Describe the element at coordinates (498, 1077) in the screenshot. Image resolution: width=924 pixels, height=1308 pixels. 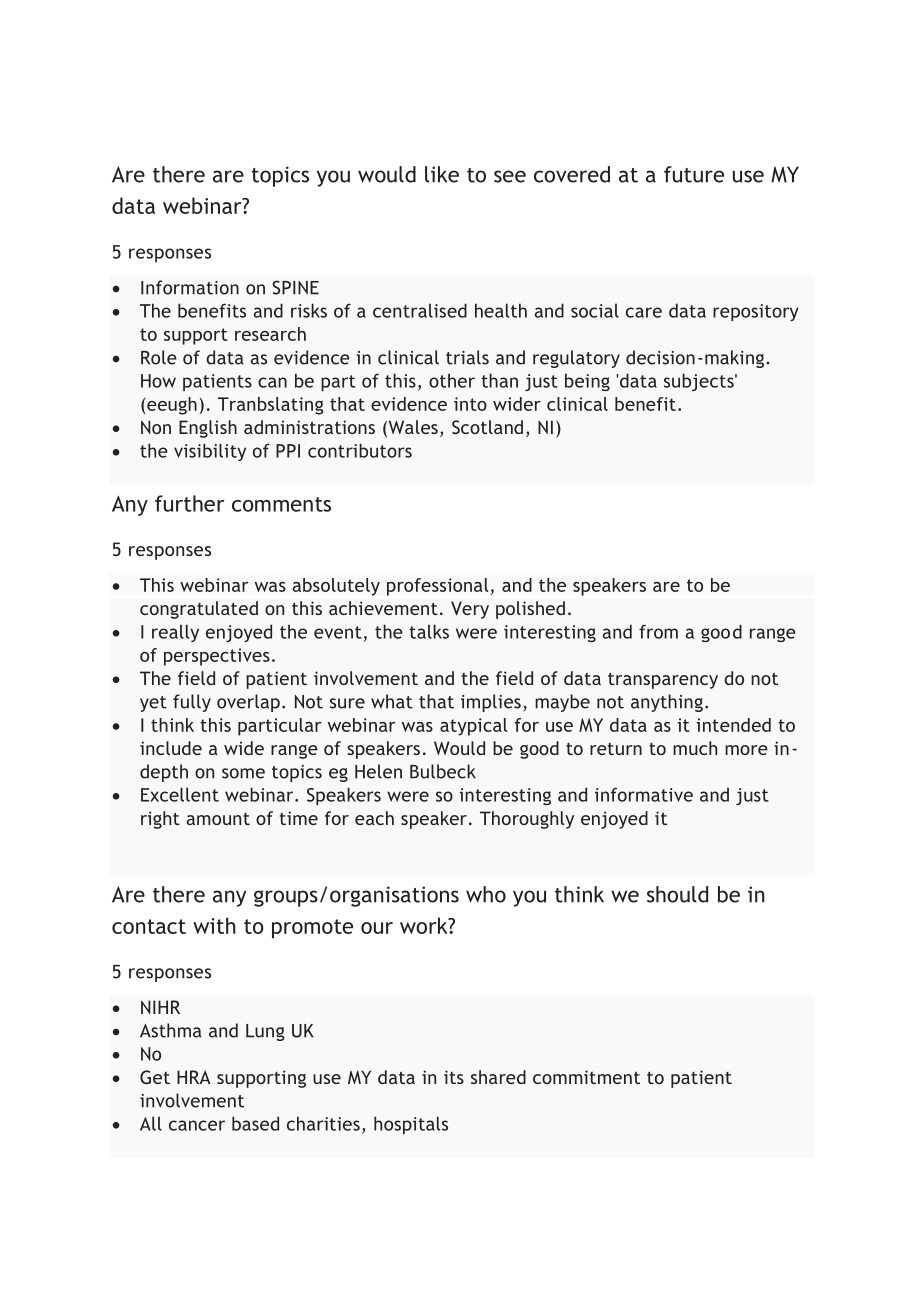
I see `shared` at that location.
